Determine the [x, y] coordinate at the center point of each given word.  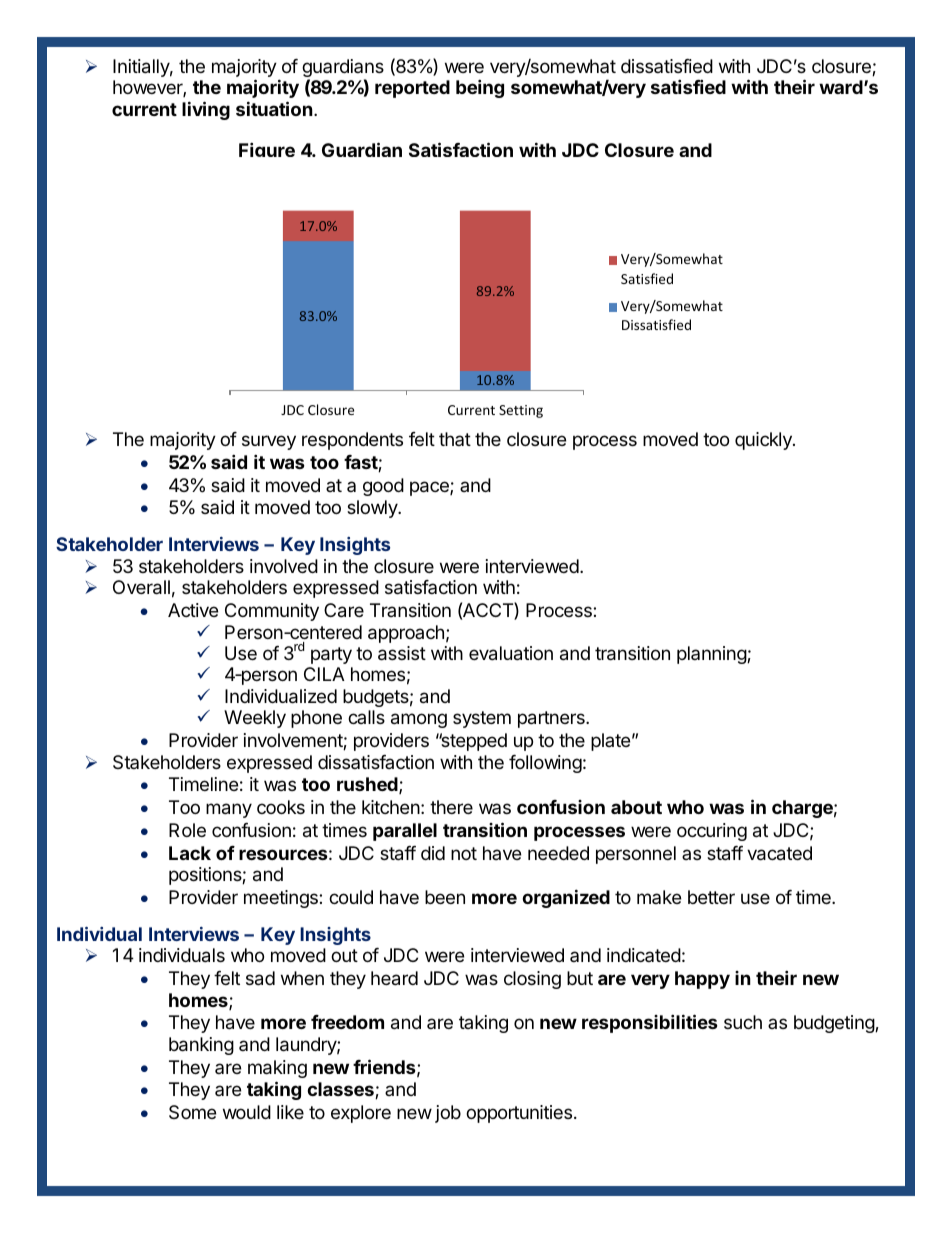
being [480, 88]
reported [412, 89]
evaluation [511, 653]
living [206, 110]
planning [712, 655]
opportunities [519, 1114]
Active [193, 610]
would [247, 1112]
